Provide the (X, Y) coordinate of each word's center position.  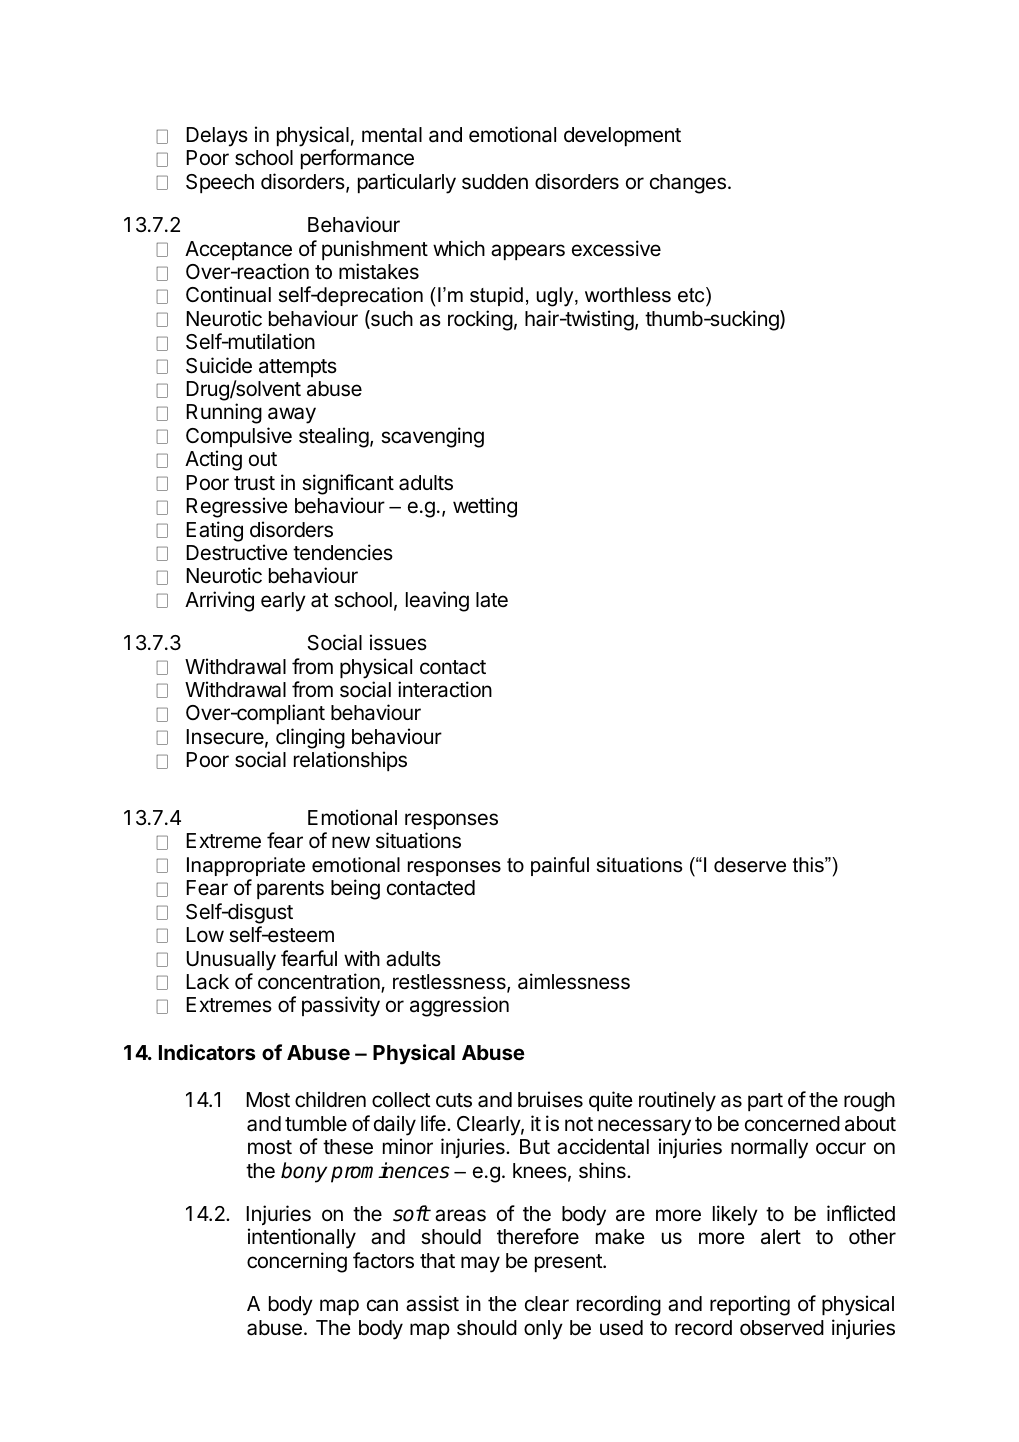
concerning (297, 1262)
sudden (495, 182)
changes (688, 184)
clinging (310, 738)
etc (692, 295)
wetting (485, 507)
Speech (220, 183)
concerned (792, 1124)
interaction (445, 689)
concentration (320, 982)
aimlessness (574, 981)
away (292, 415)
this (809, 865)
